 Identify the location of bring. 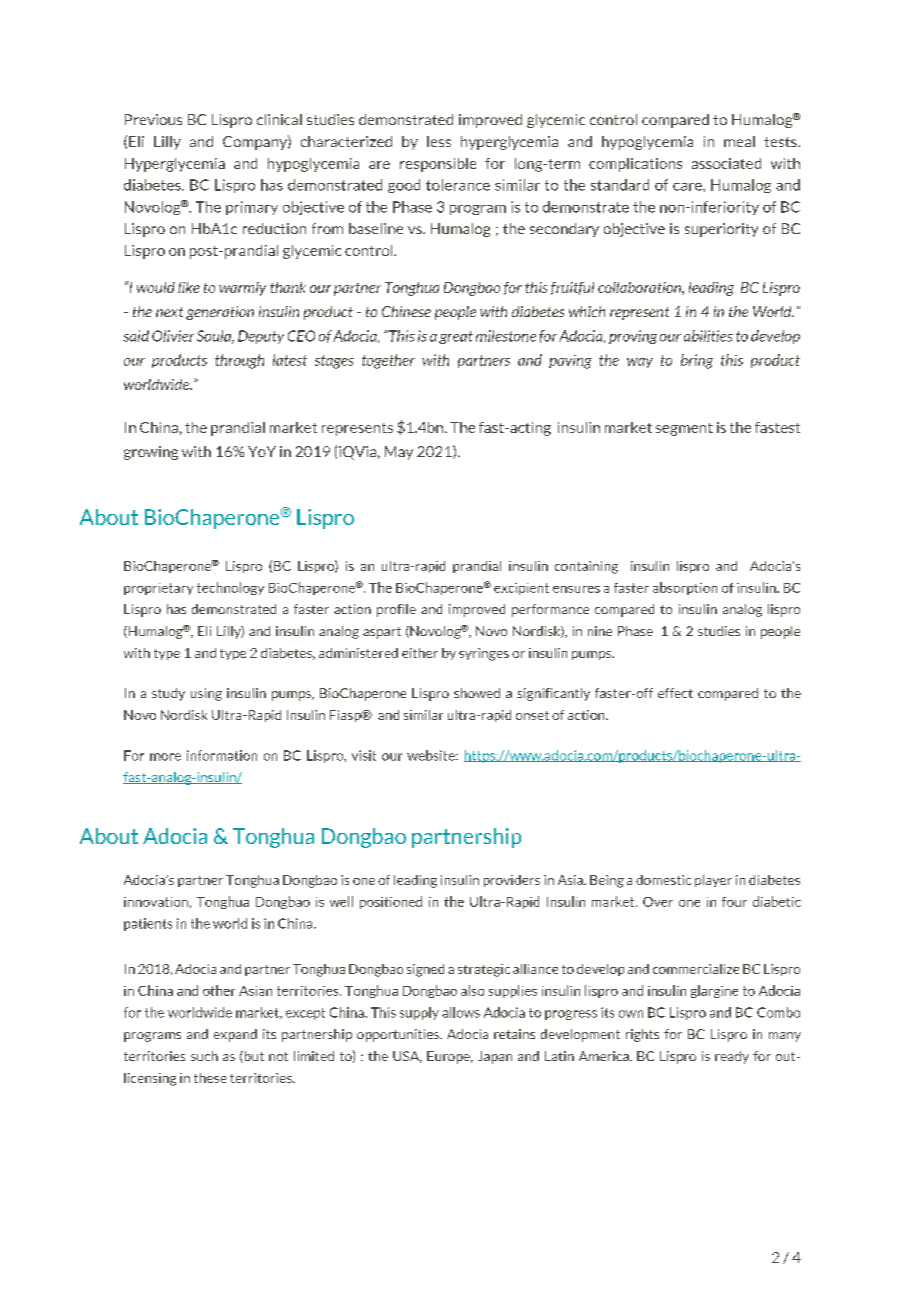
(697, 361).
